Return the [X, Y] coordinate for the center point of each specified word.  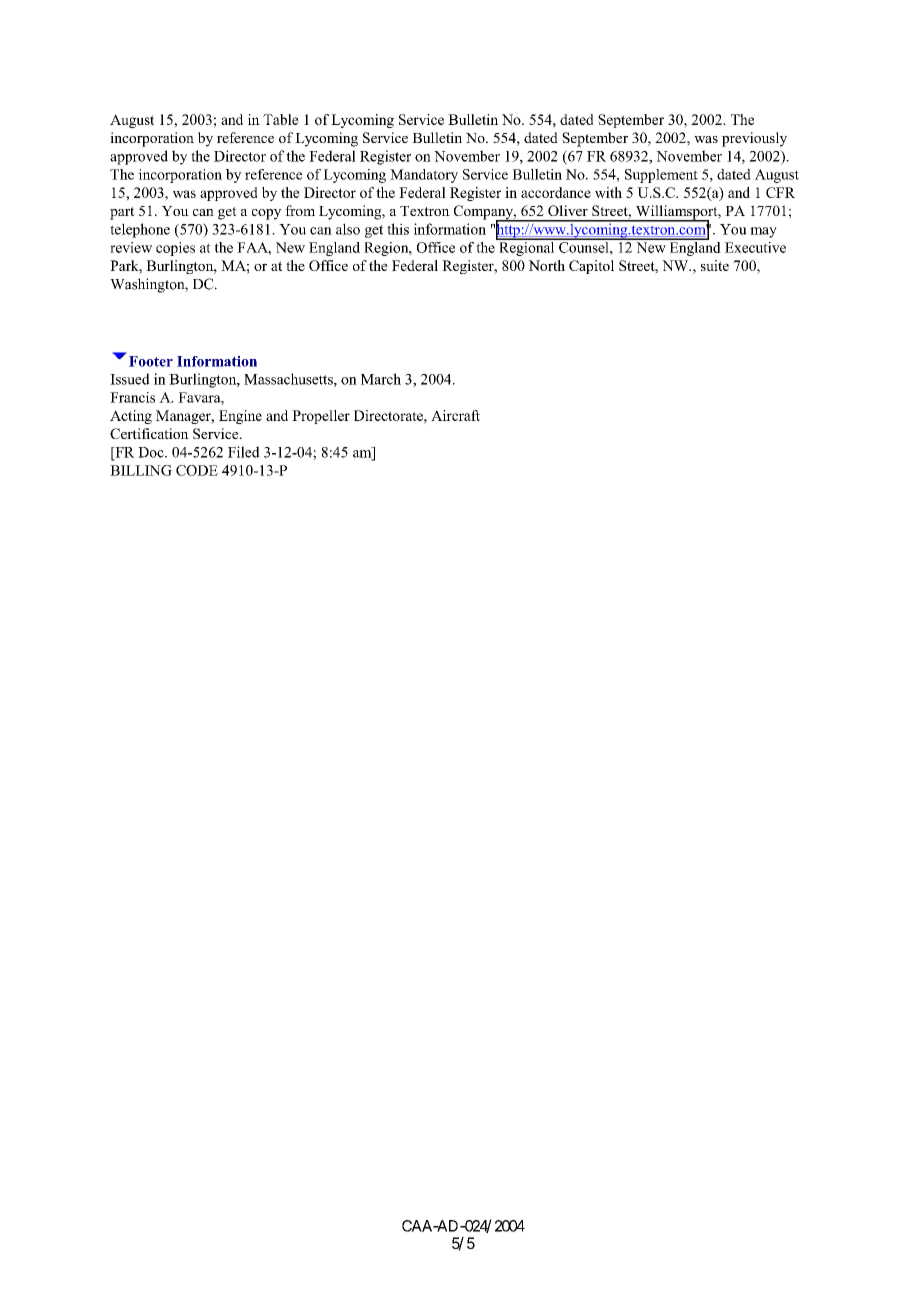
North [546, 265]
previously [754, 139]
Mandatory [424, 176]
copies [175, 249]
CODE [197, 470]
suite [715, 265]
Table [281, 119]
